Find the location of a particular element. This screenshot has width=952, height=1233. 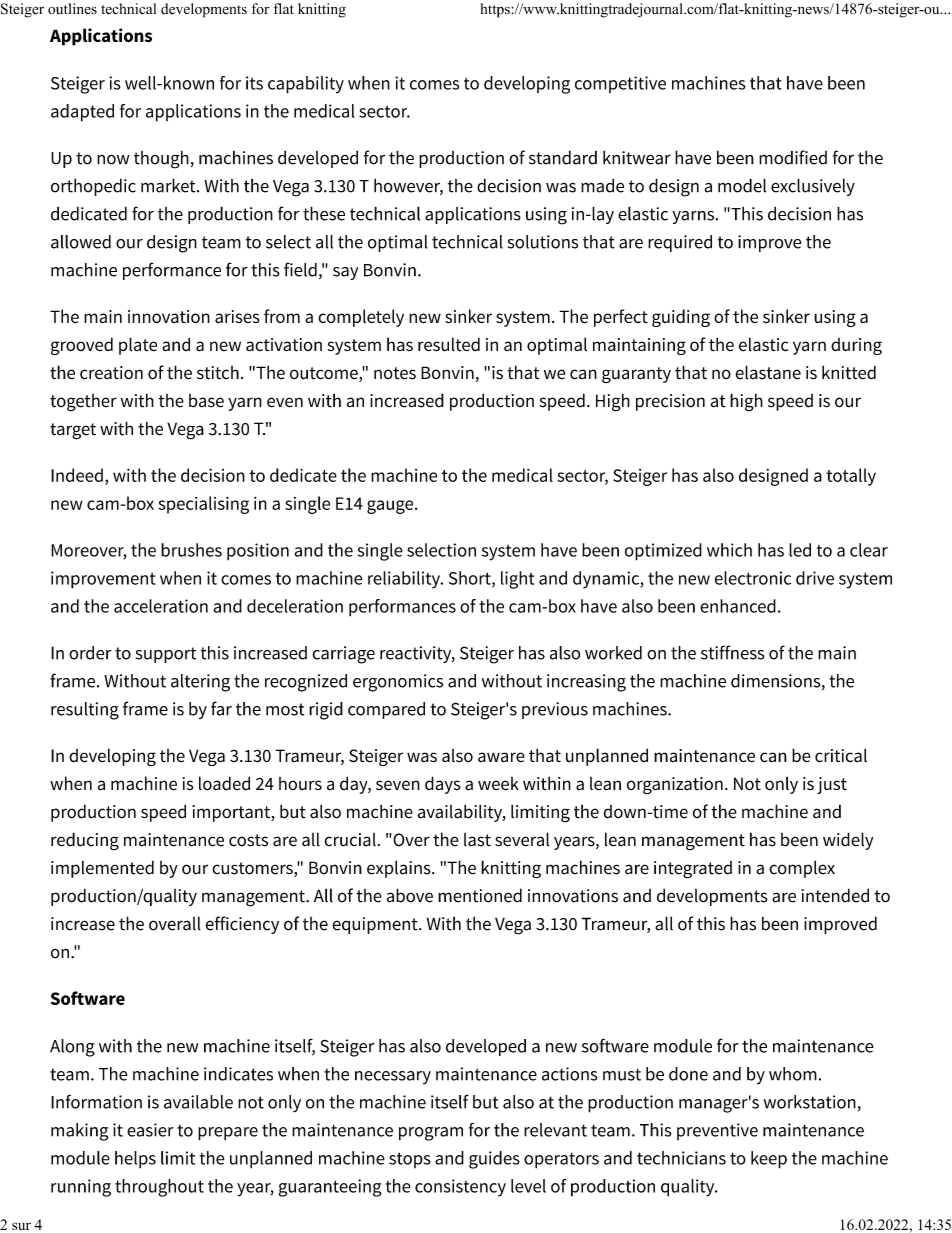

Short is located at coordinates (471, 579).
